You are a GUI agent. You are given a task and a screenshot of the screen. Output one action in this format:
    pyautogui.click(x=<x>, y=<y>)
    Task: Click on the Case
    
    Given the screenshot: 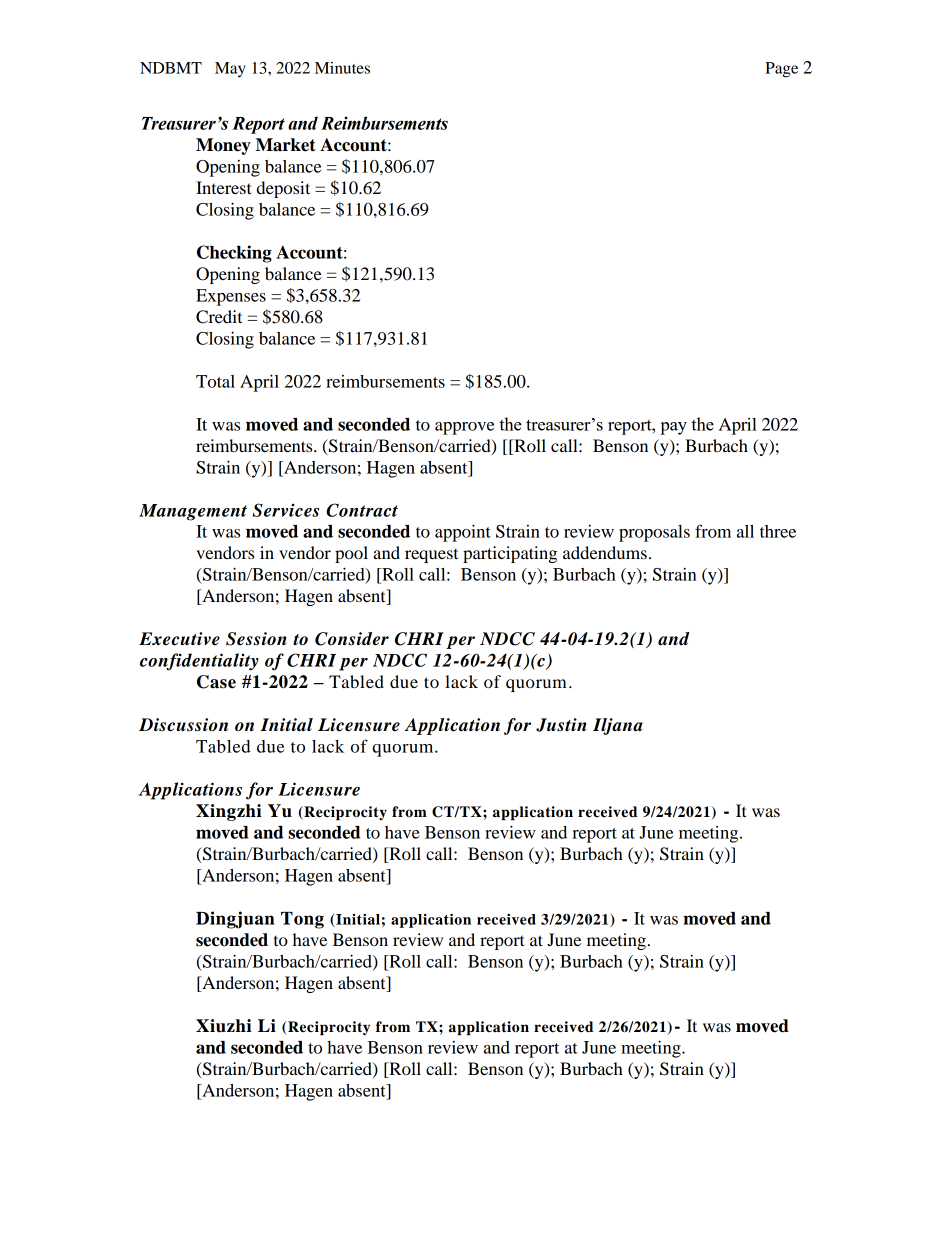 What is the action you would take?
    pyautogui.click(x=216, y=682)
